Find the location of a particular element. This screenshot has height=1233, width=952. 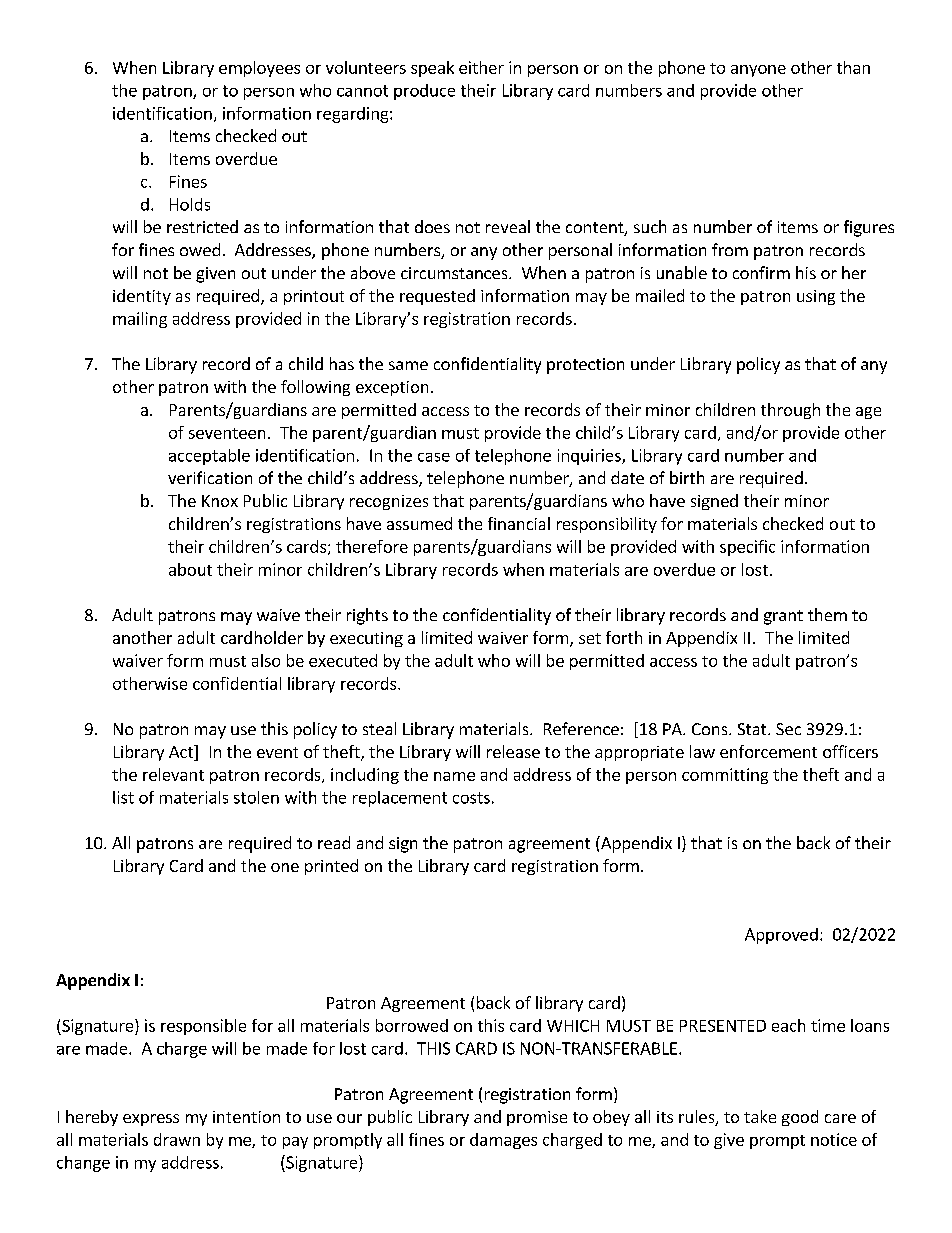

anyone is located at coordinates (758, 71).
